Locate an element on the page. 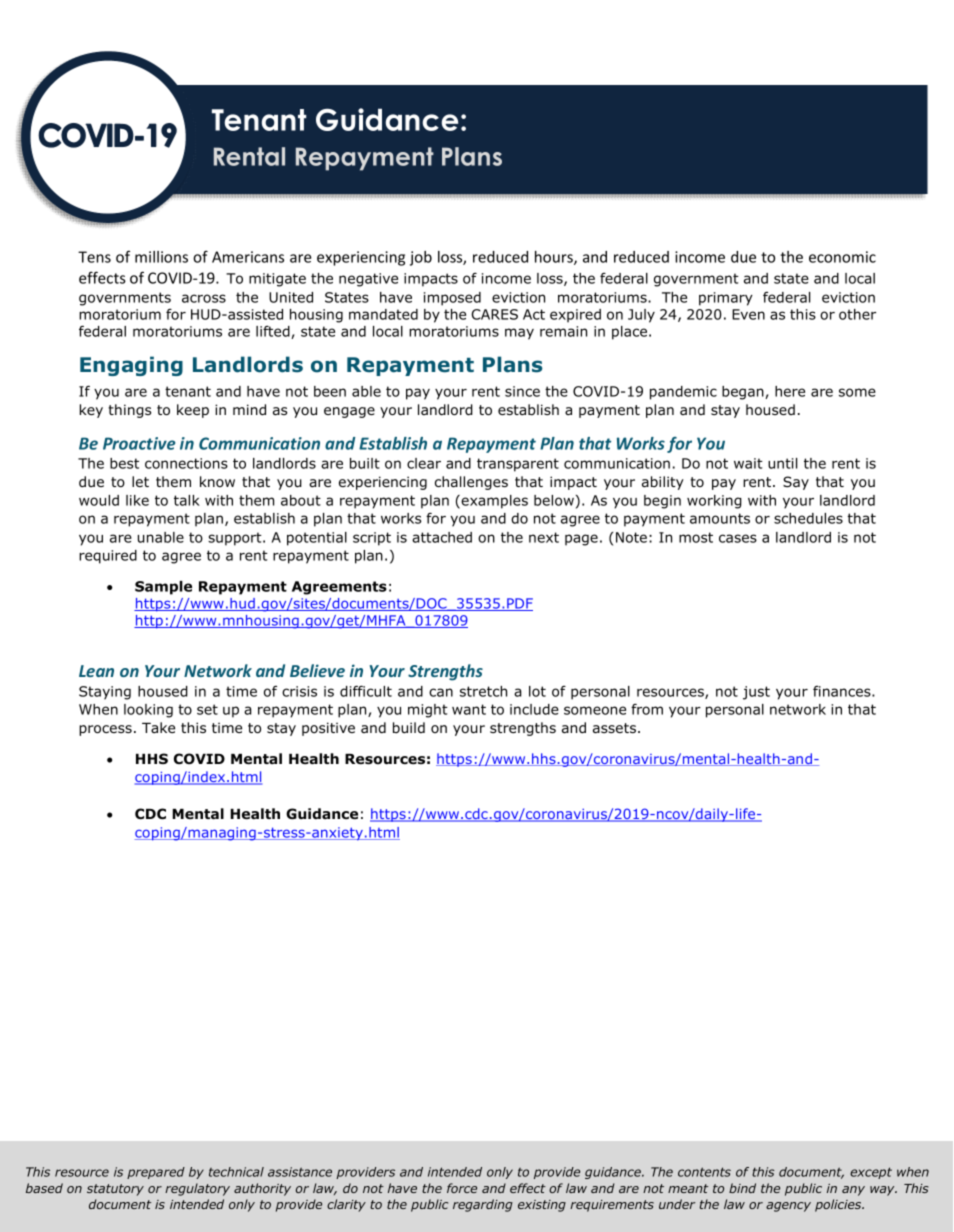 This page has width=954, height=1232. prepared is located at coordinates (156, 1173).
